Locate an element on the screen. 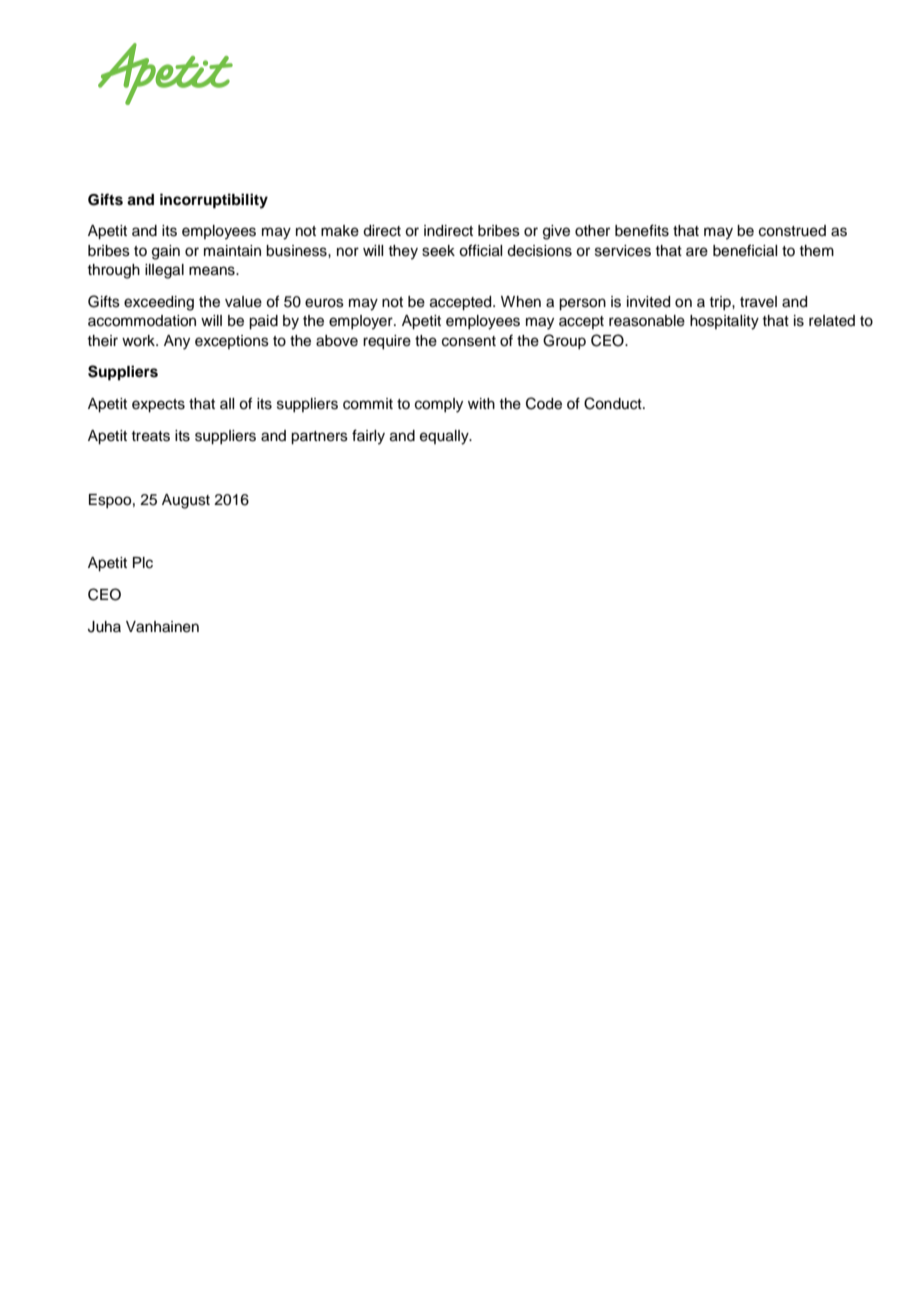 This screenshot has height=1308, width=924. official is located at coordinates (480, 250).
